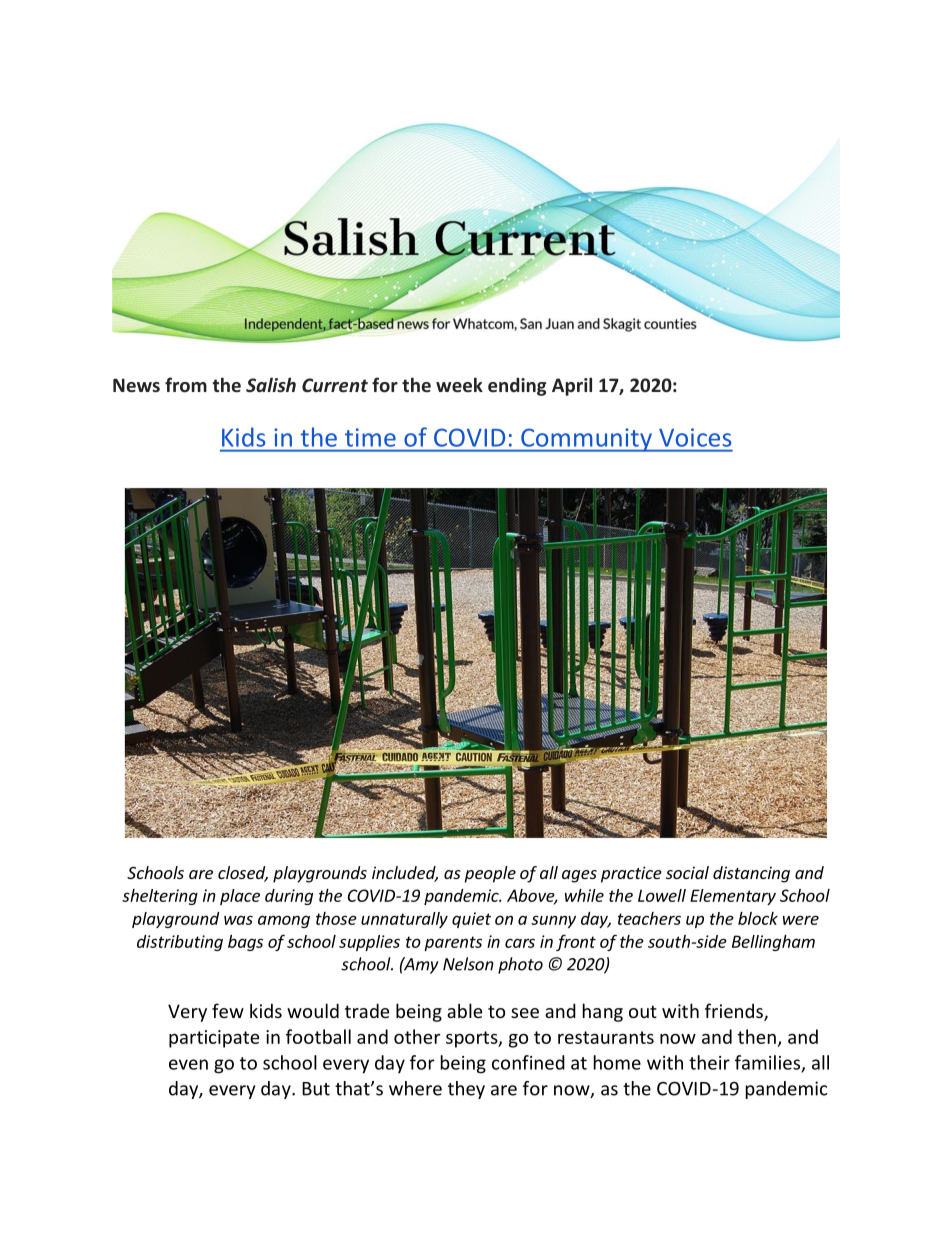 This screenshot has height=1233, width=952. I want to click on closed, so click(243, 874).
